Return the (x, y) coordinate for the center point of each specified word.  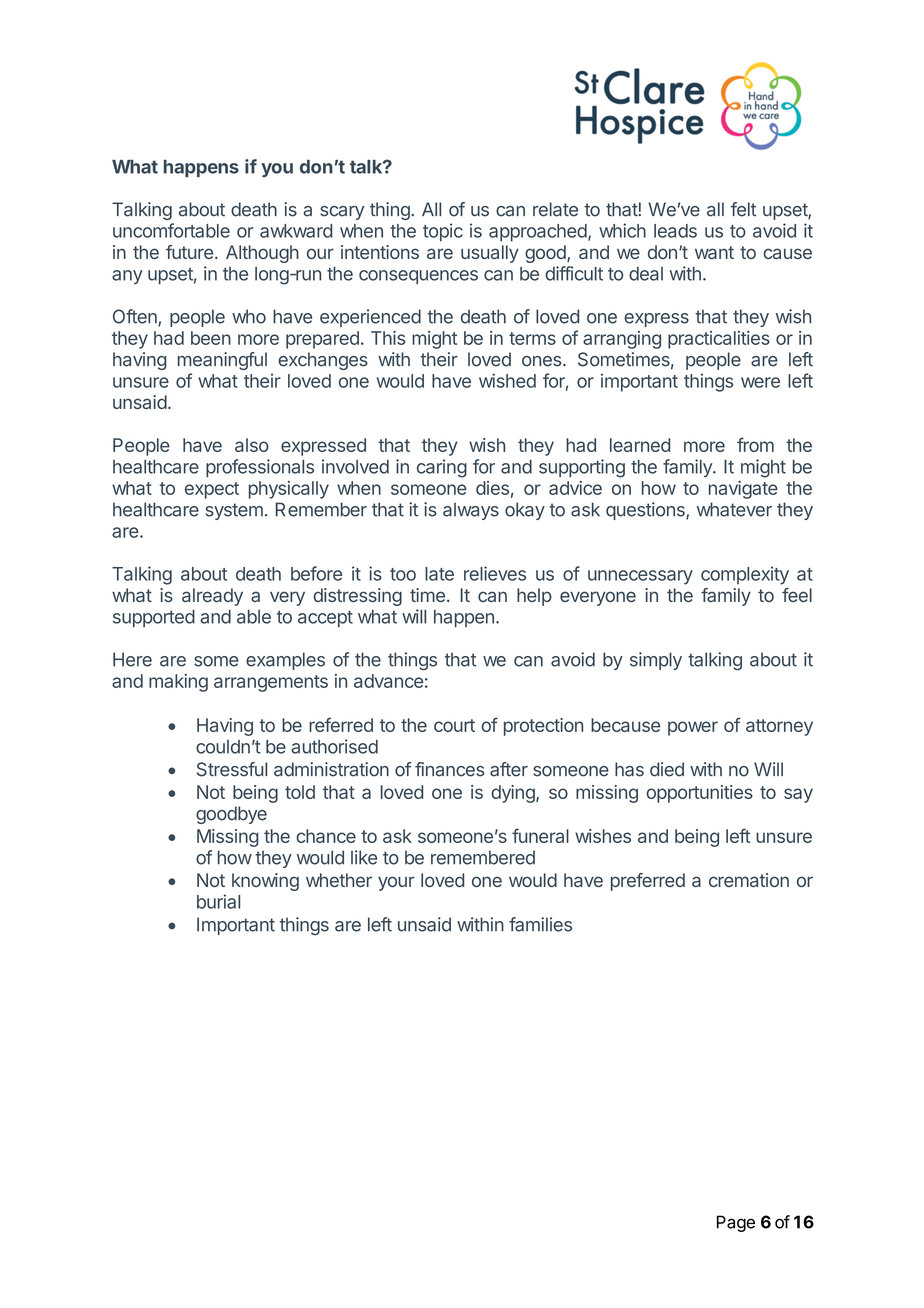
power (693, 728)
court (454, 725)
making (178, 683)
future (189, 252)
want (714, 252)
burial (218, 901)
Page (736, 1223)
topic (443, 232)
